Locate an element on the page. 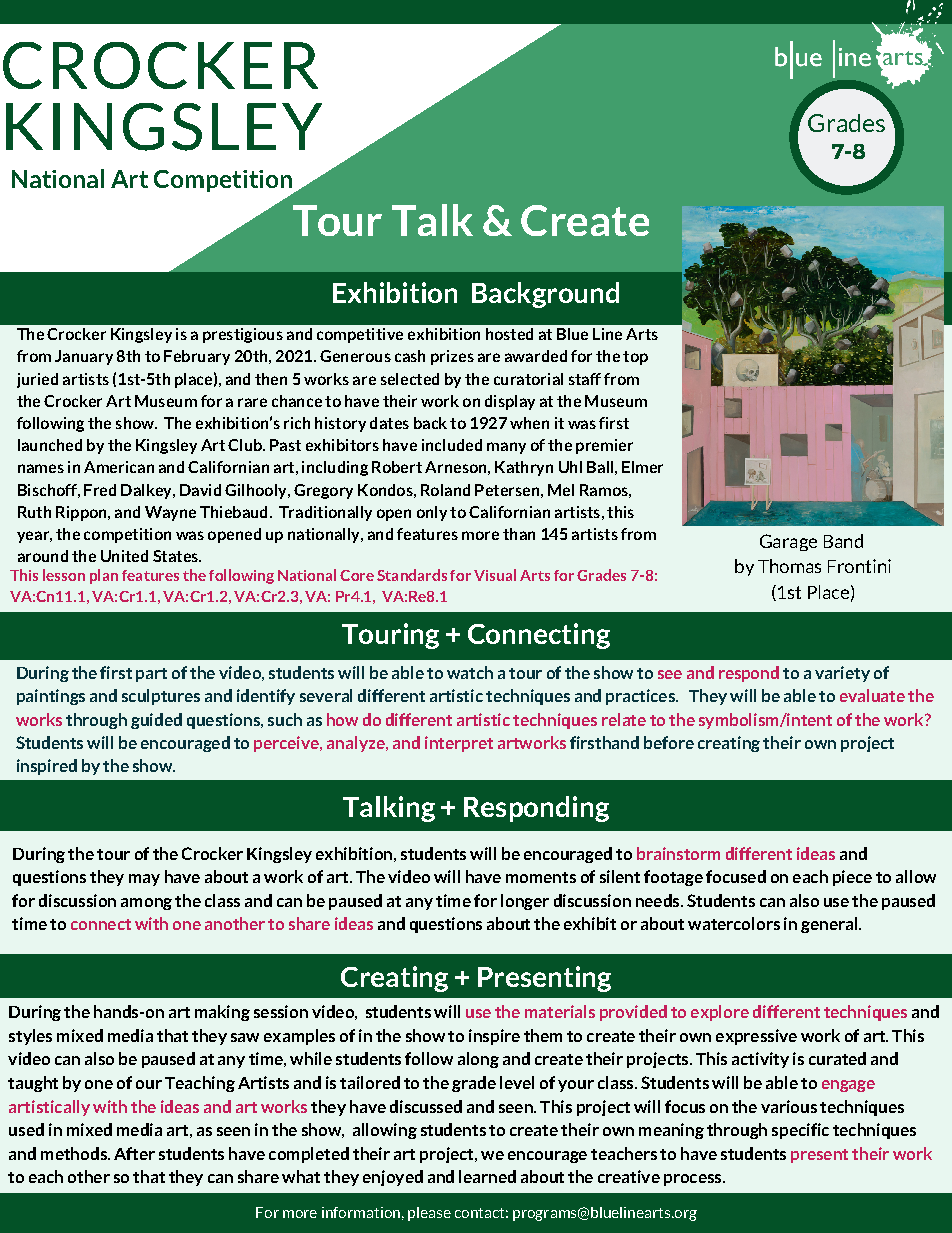 This document has height=1233, width=952. guided is located at coordinates (156, 721).
